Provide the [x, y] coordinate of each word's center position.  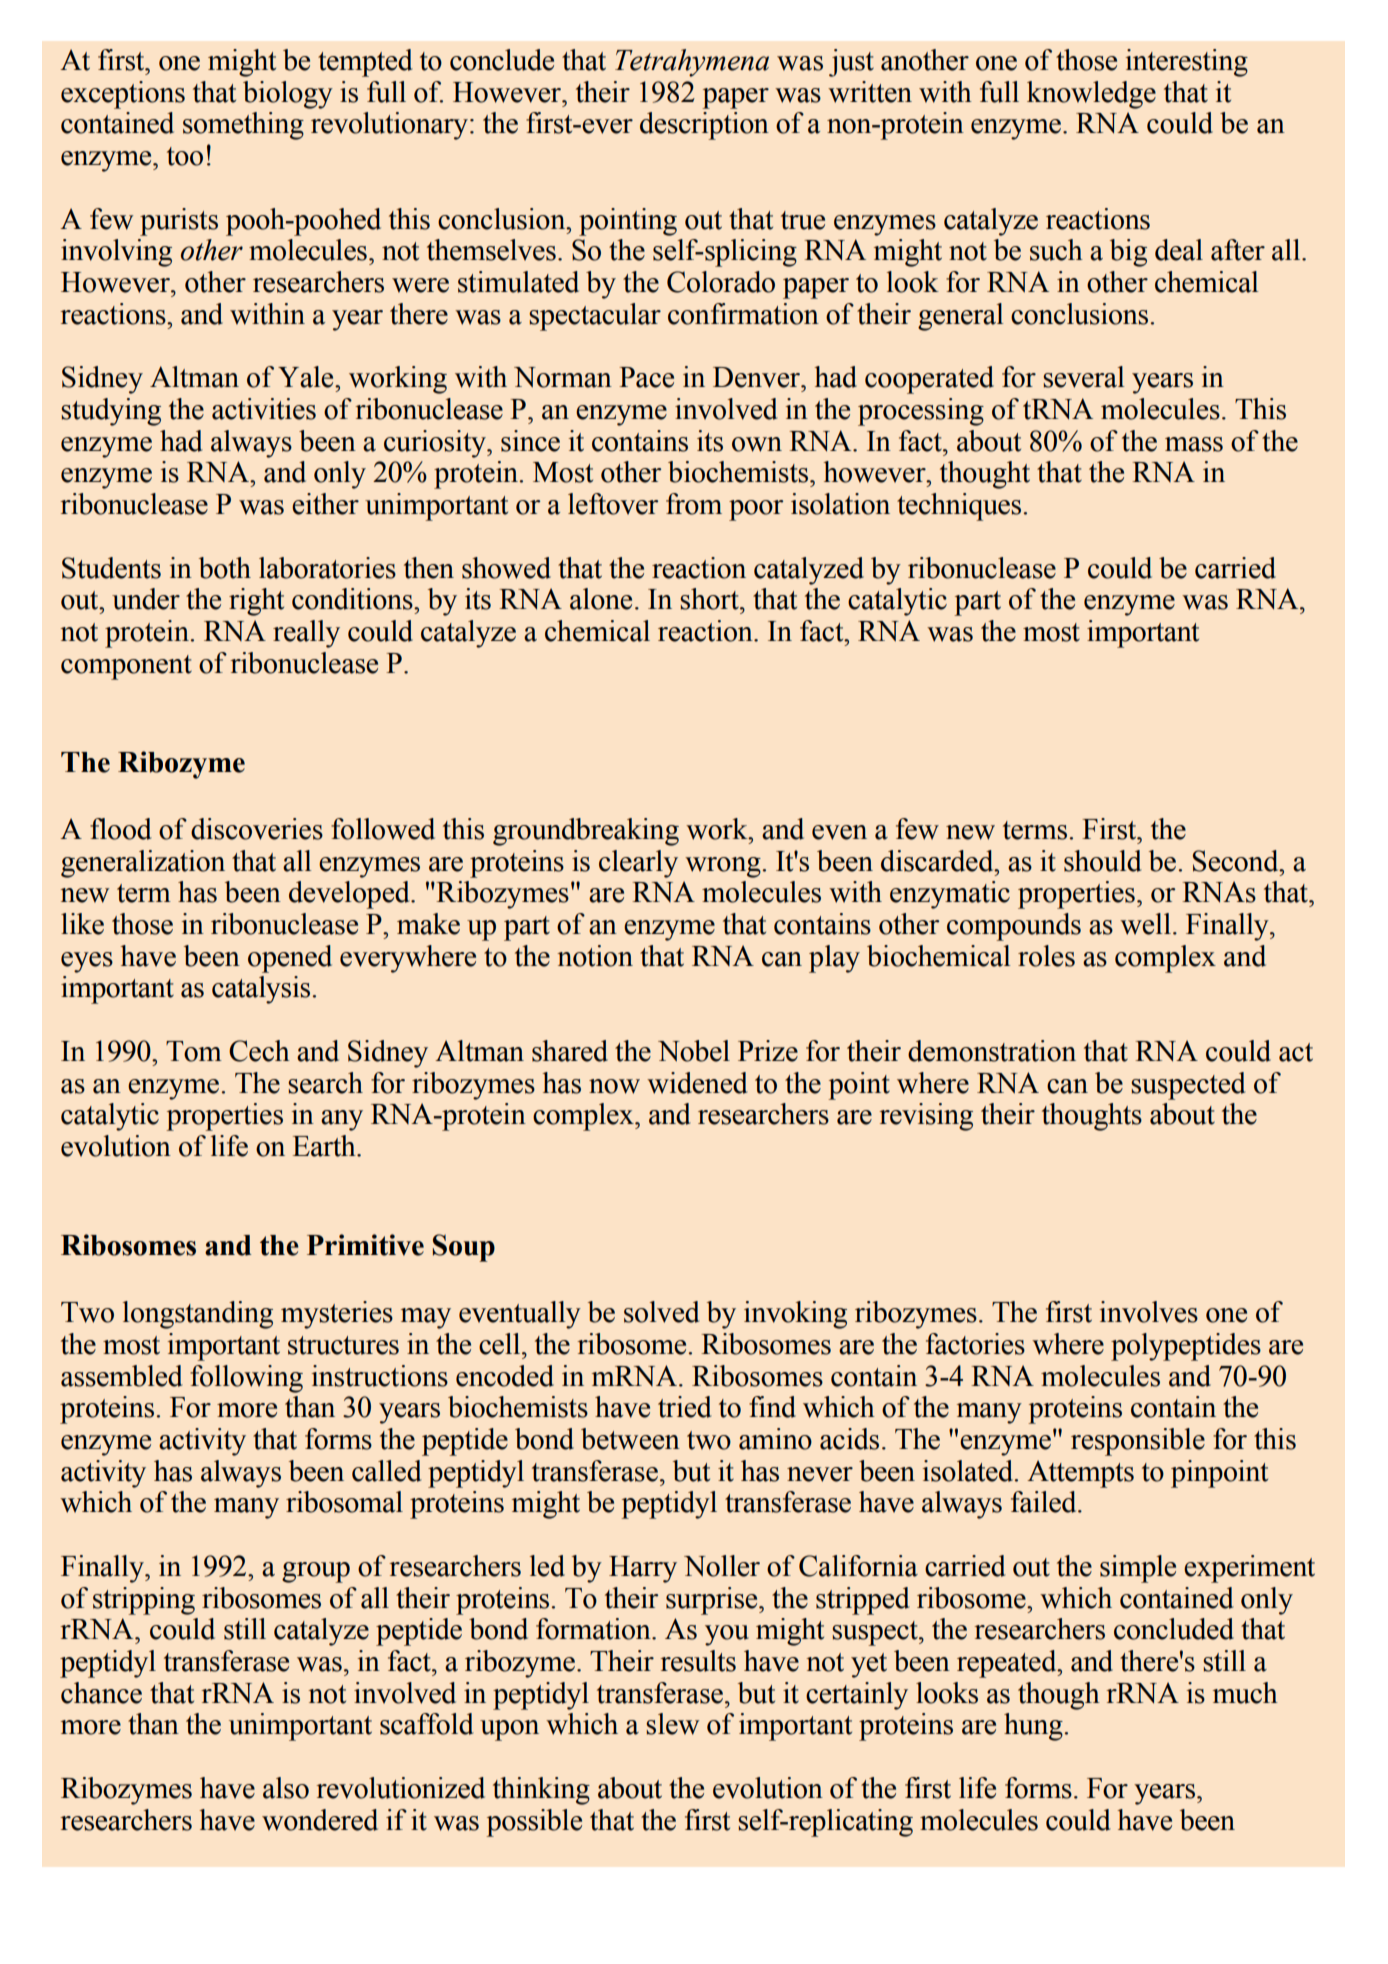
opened [290, 959]
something [243, 126]
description [704, 126]
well [1145, 924]
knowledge [1091, 95]
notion [595, 956]
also [286, 1788]
